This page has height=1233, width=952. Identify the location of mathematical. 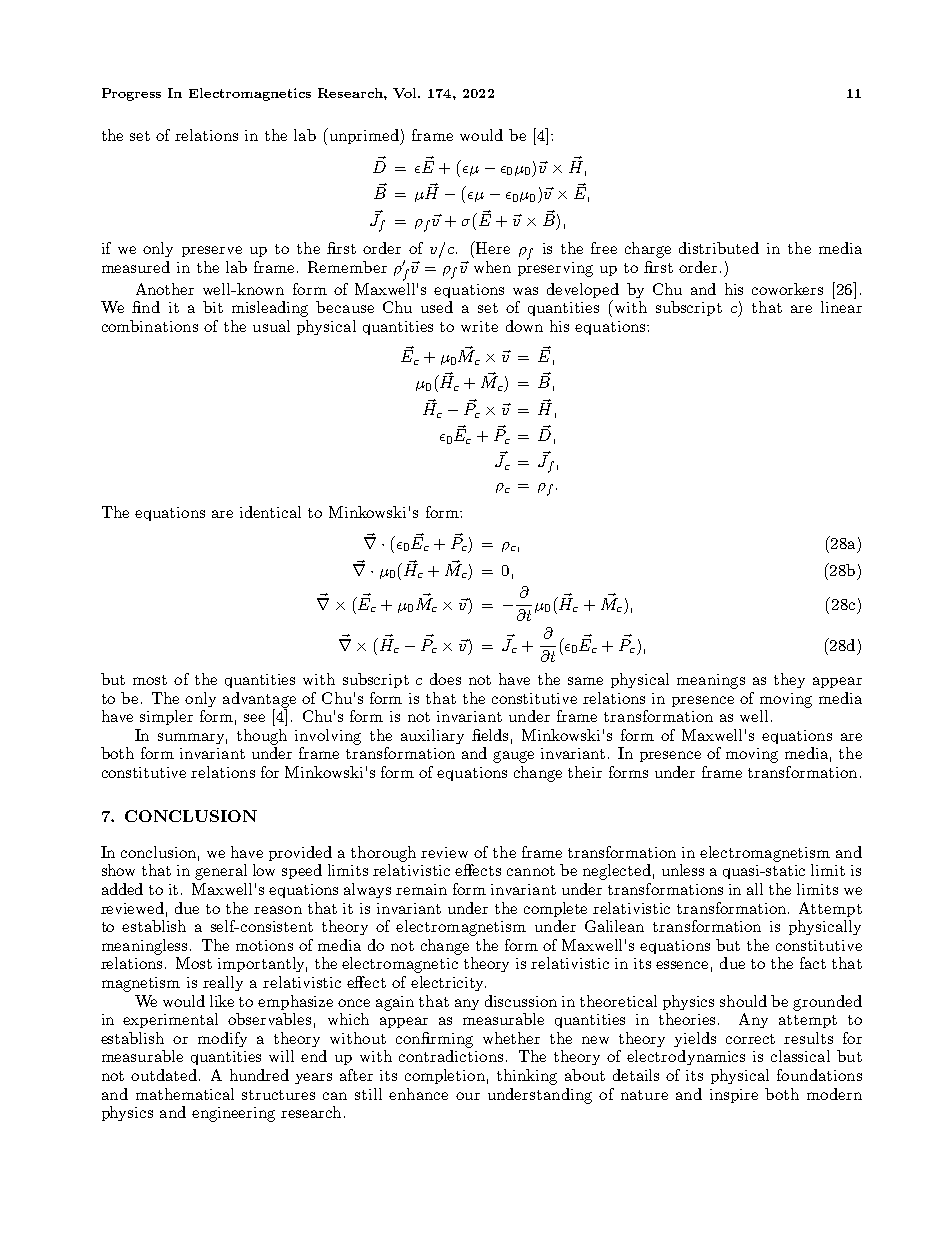
(185, 1094).
